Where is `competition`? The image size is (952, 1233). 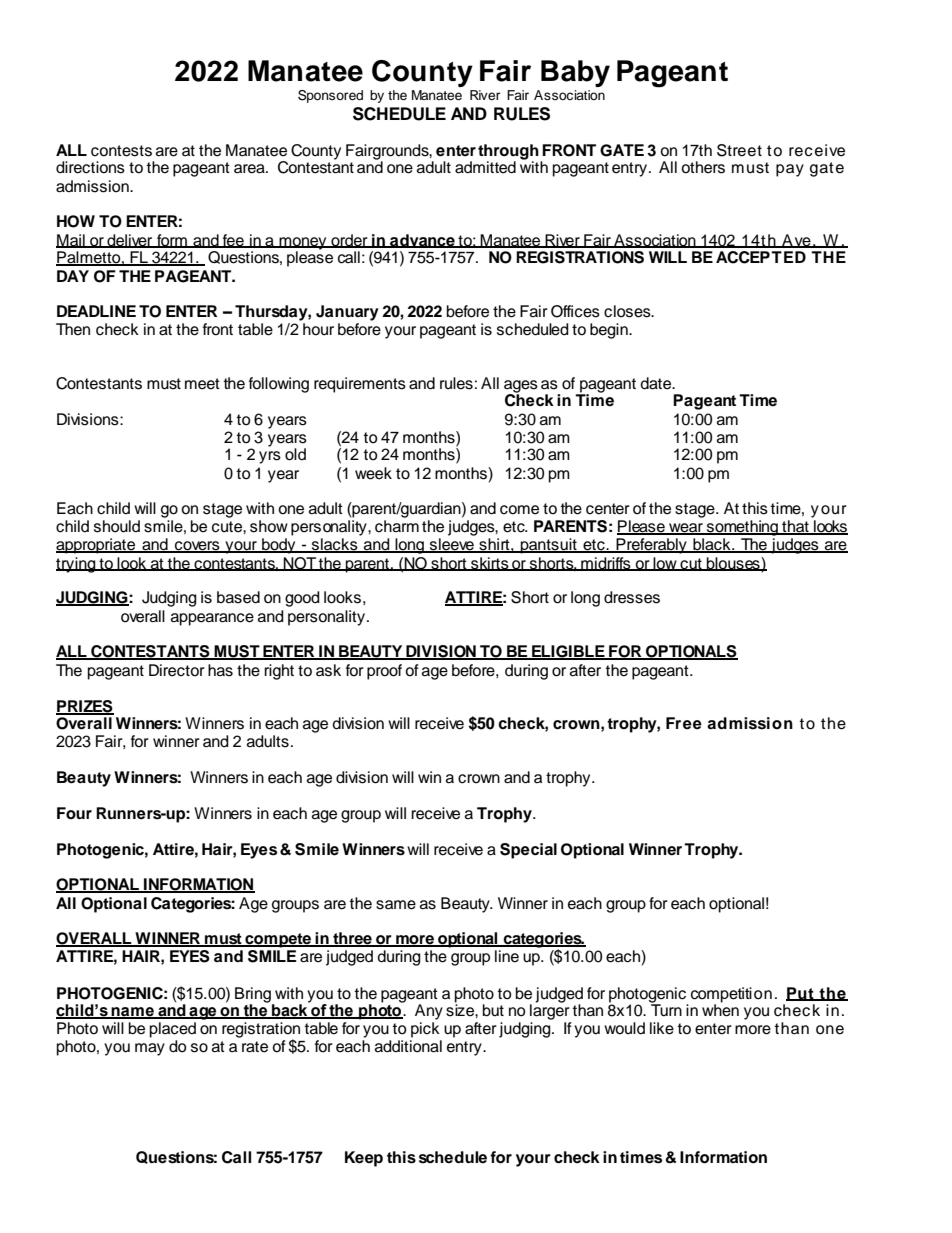
competition is located at coordinates (731, 995).
